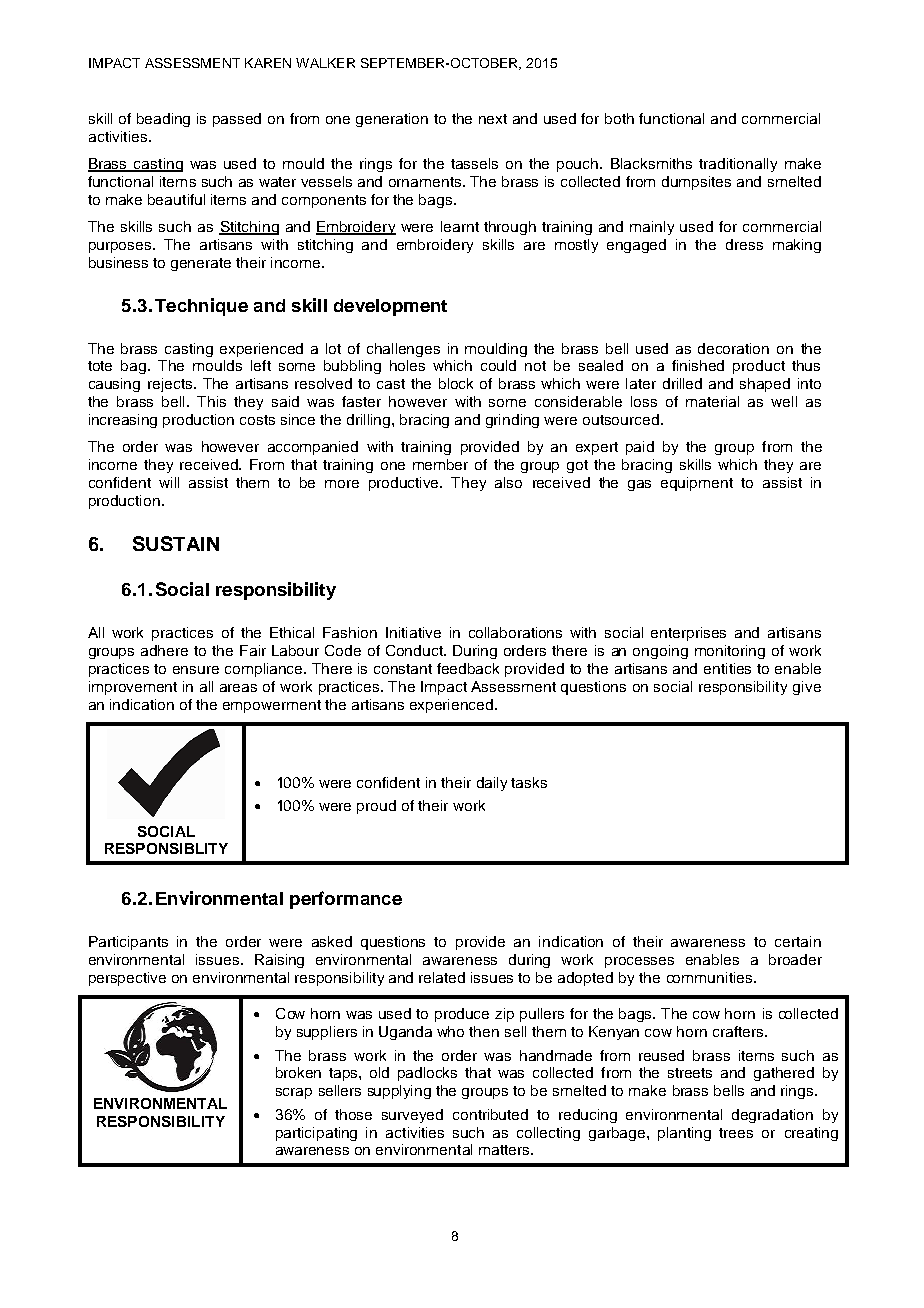 The image size is (924, 1308). What do you see at coordinates (171, 385) in the document?
I see `rejects` at bounding box center [171, 385].
